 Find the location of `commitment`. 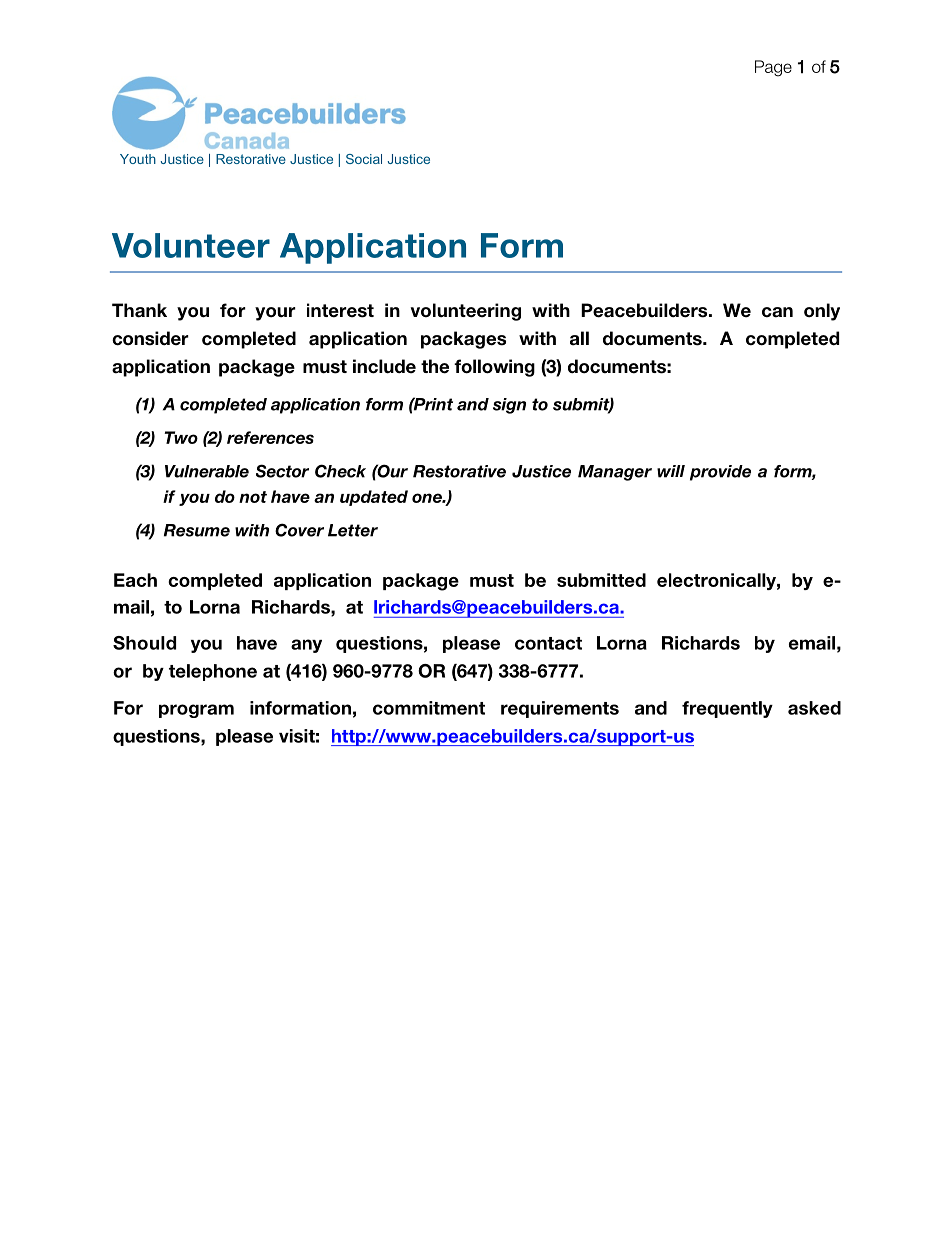

commitment is located at coordinates (429, 708).
